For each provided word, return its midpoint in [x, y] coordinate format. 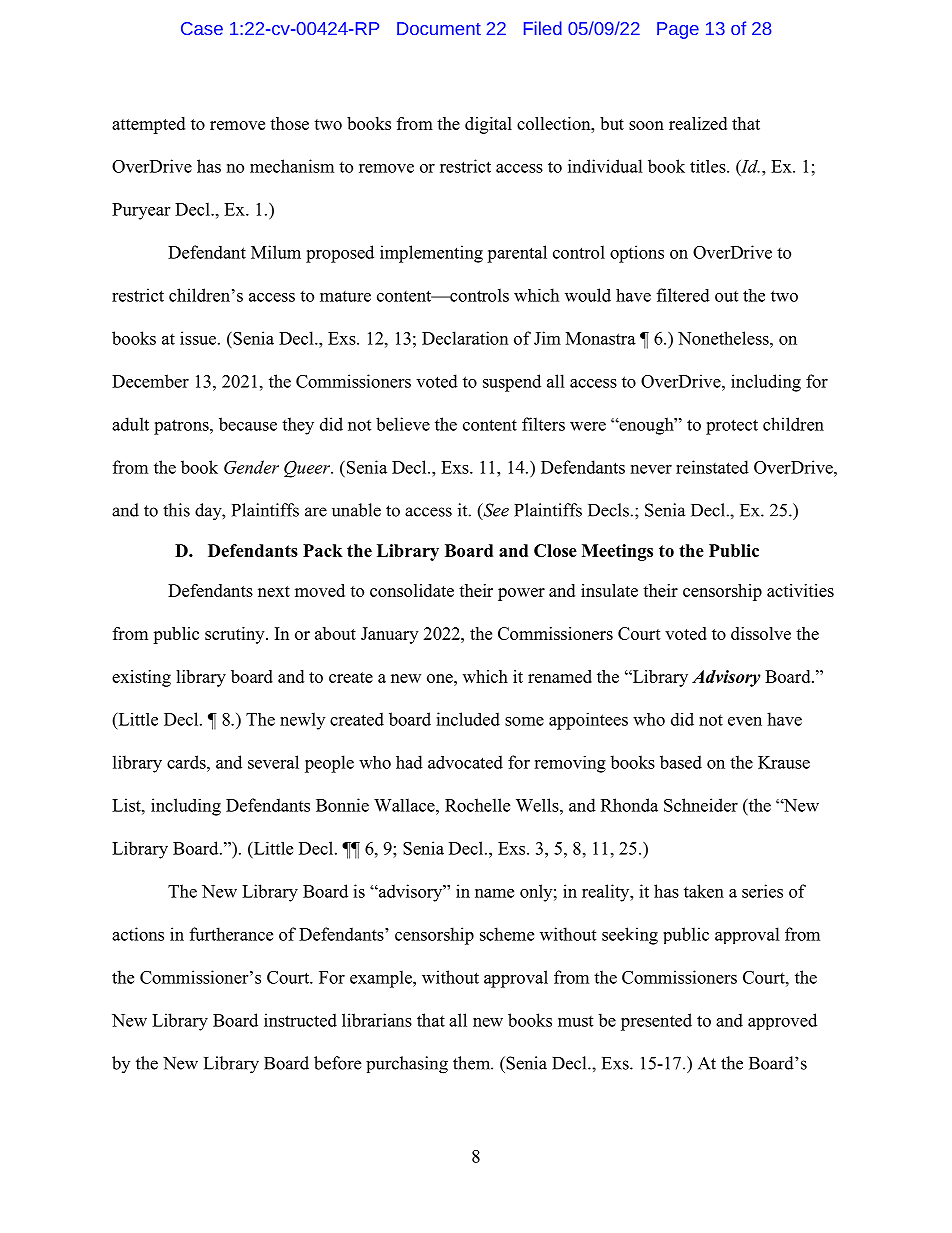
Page [678, 30]
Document [439, 28]
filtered [683, 295]
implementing [431, 254]
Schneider [701, 805]
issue [199, 338]
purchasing [407, 1065]
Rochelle [477, 805]
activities [800, 590]
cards [187, 762]
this [176, 510]
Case [202, 28]
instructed [300, 1020]
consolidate [412, 590]
